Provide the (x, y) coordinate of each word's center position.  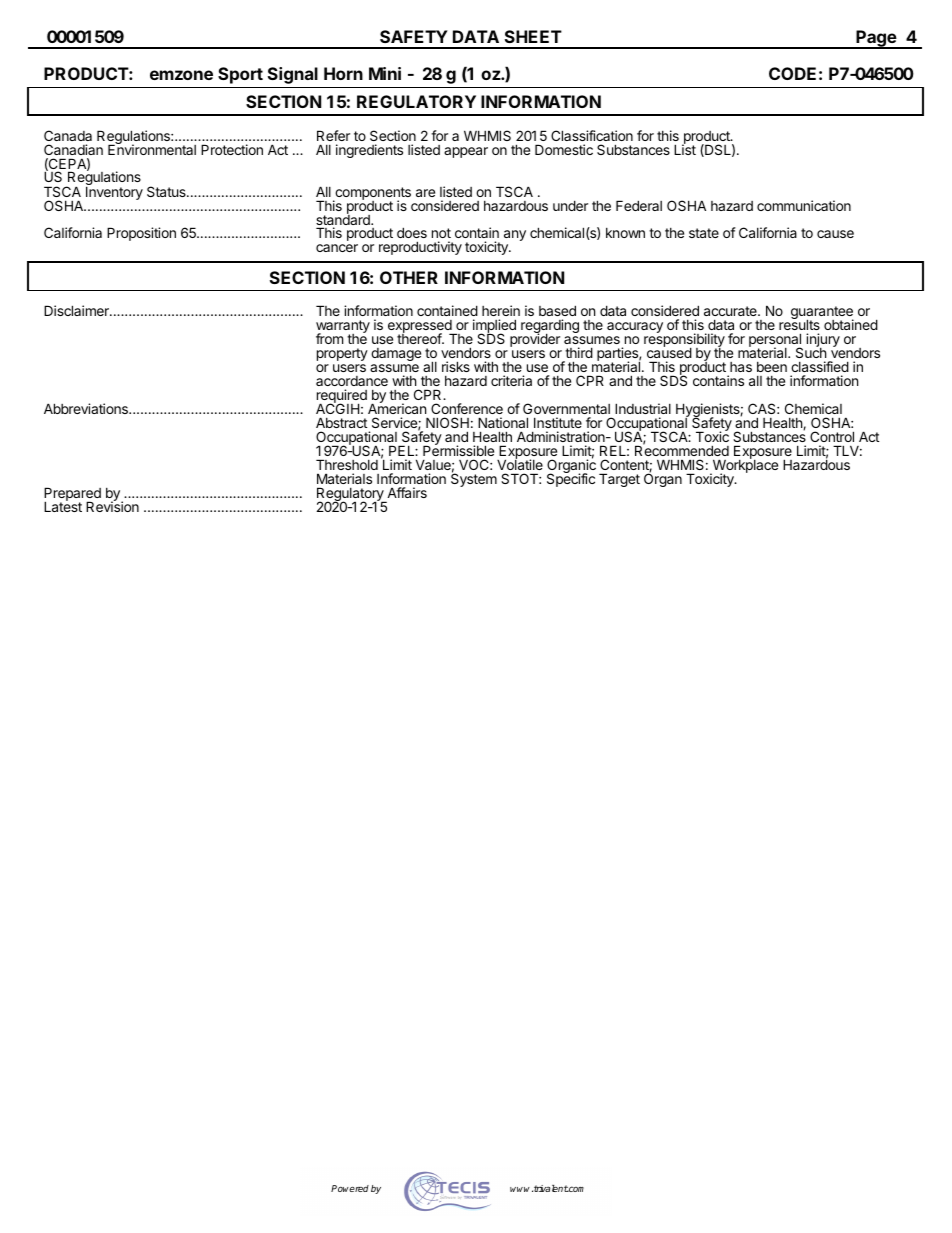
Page (876, 39)
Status (167, 191)
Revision (112, 506)
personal (775, 341)
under (570, 205)
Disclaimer (77, 310)
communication (804, 205)
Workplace (744, 467)
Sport (240, 75)
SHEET (533, 36)
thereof (420, 337)
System (474, 479)
